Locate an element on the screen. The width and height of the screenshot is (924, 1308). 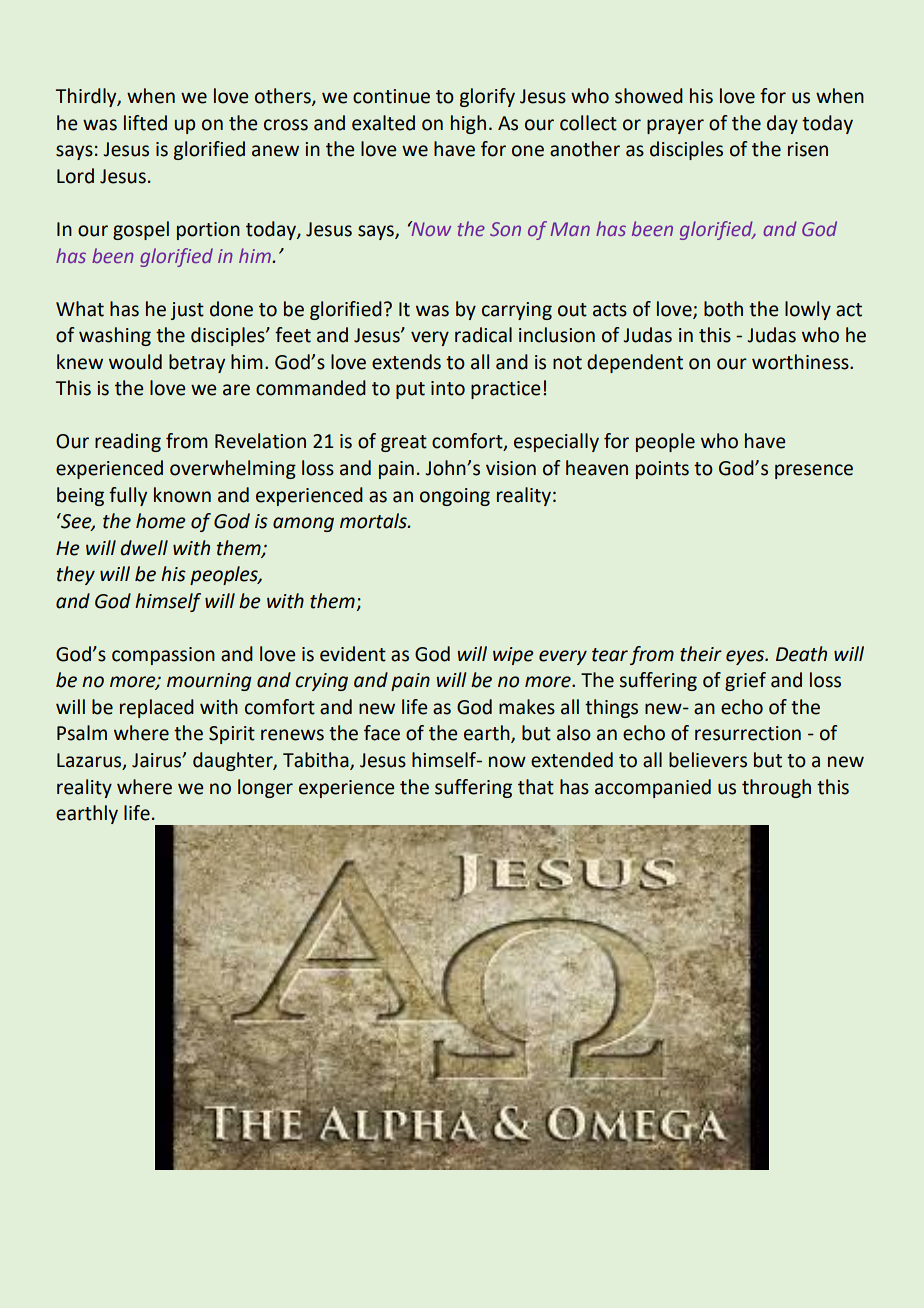
they is located at coordinates (76, 575).
